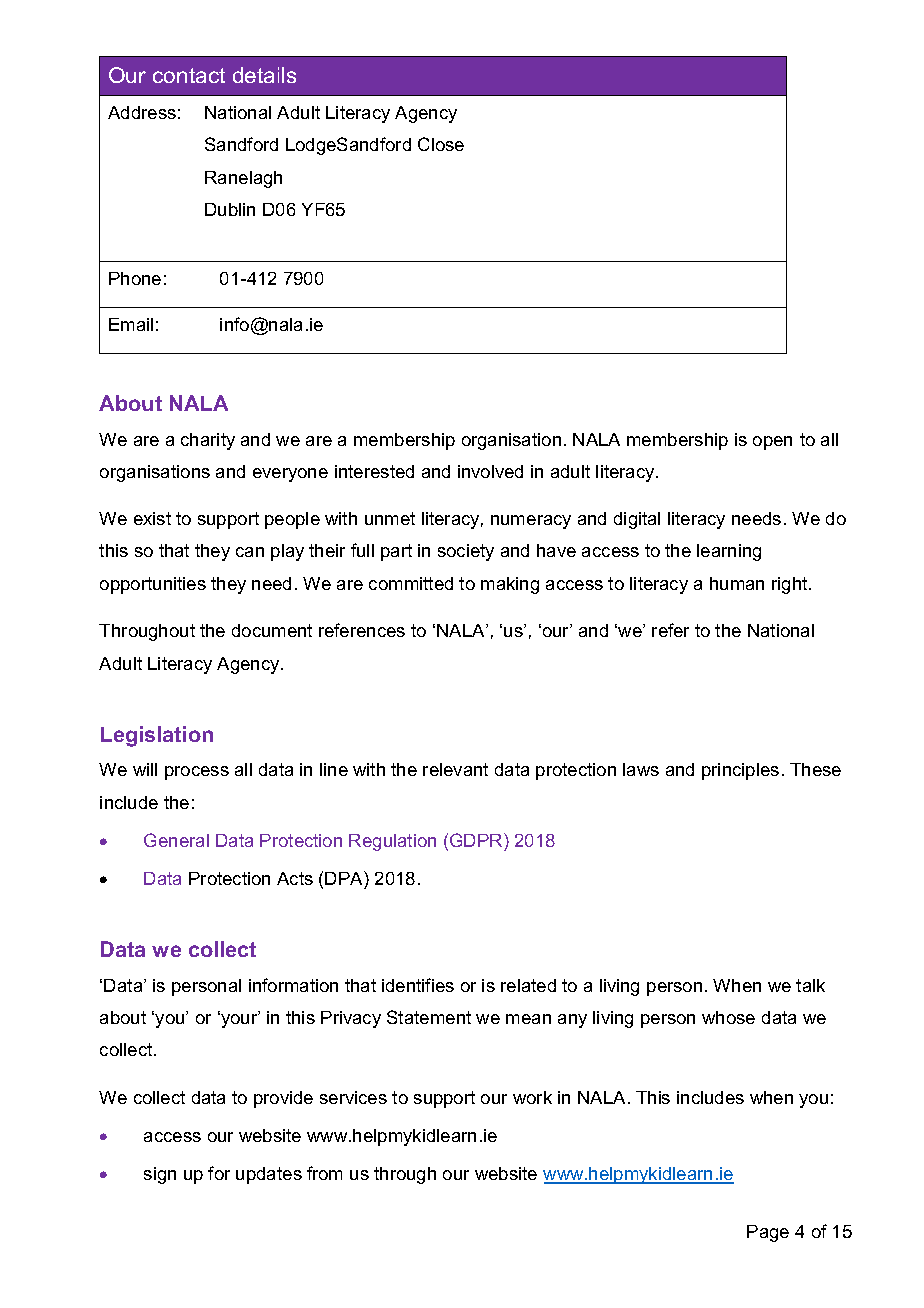 Image resolution: width=924 pixels, height=1308 pixels. I want to click on human, so click(737, 583).
